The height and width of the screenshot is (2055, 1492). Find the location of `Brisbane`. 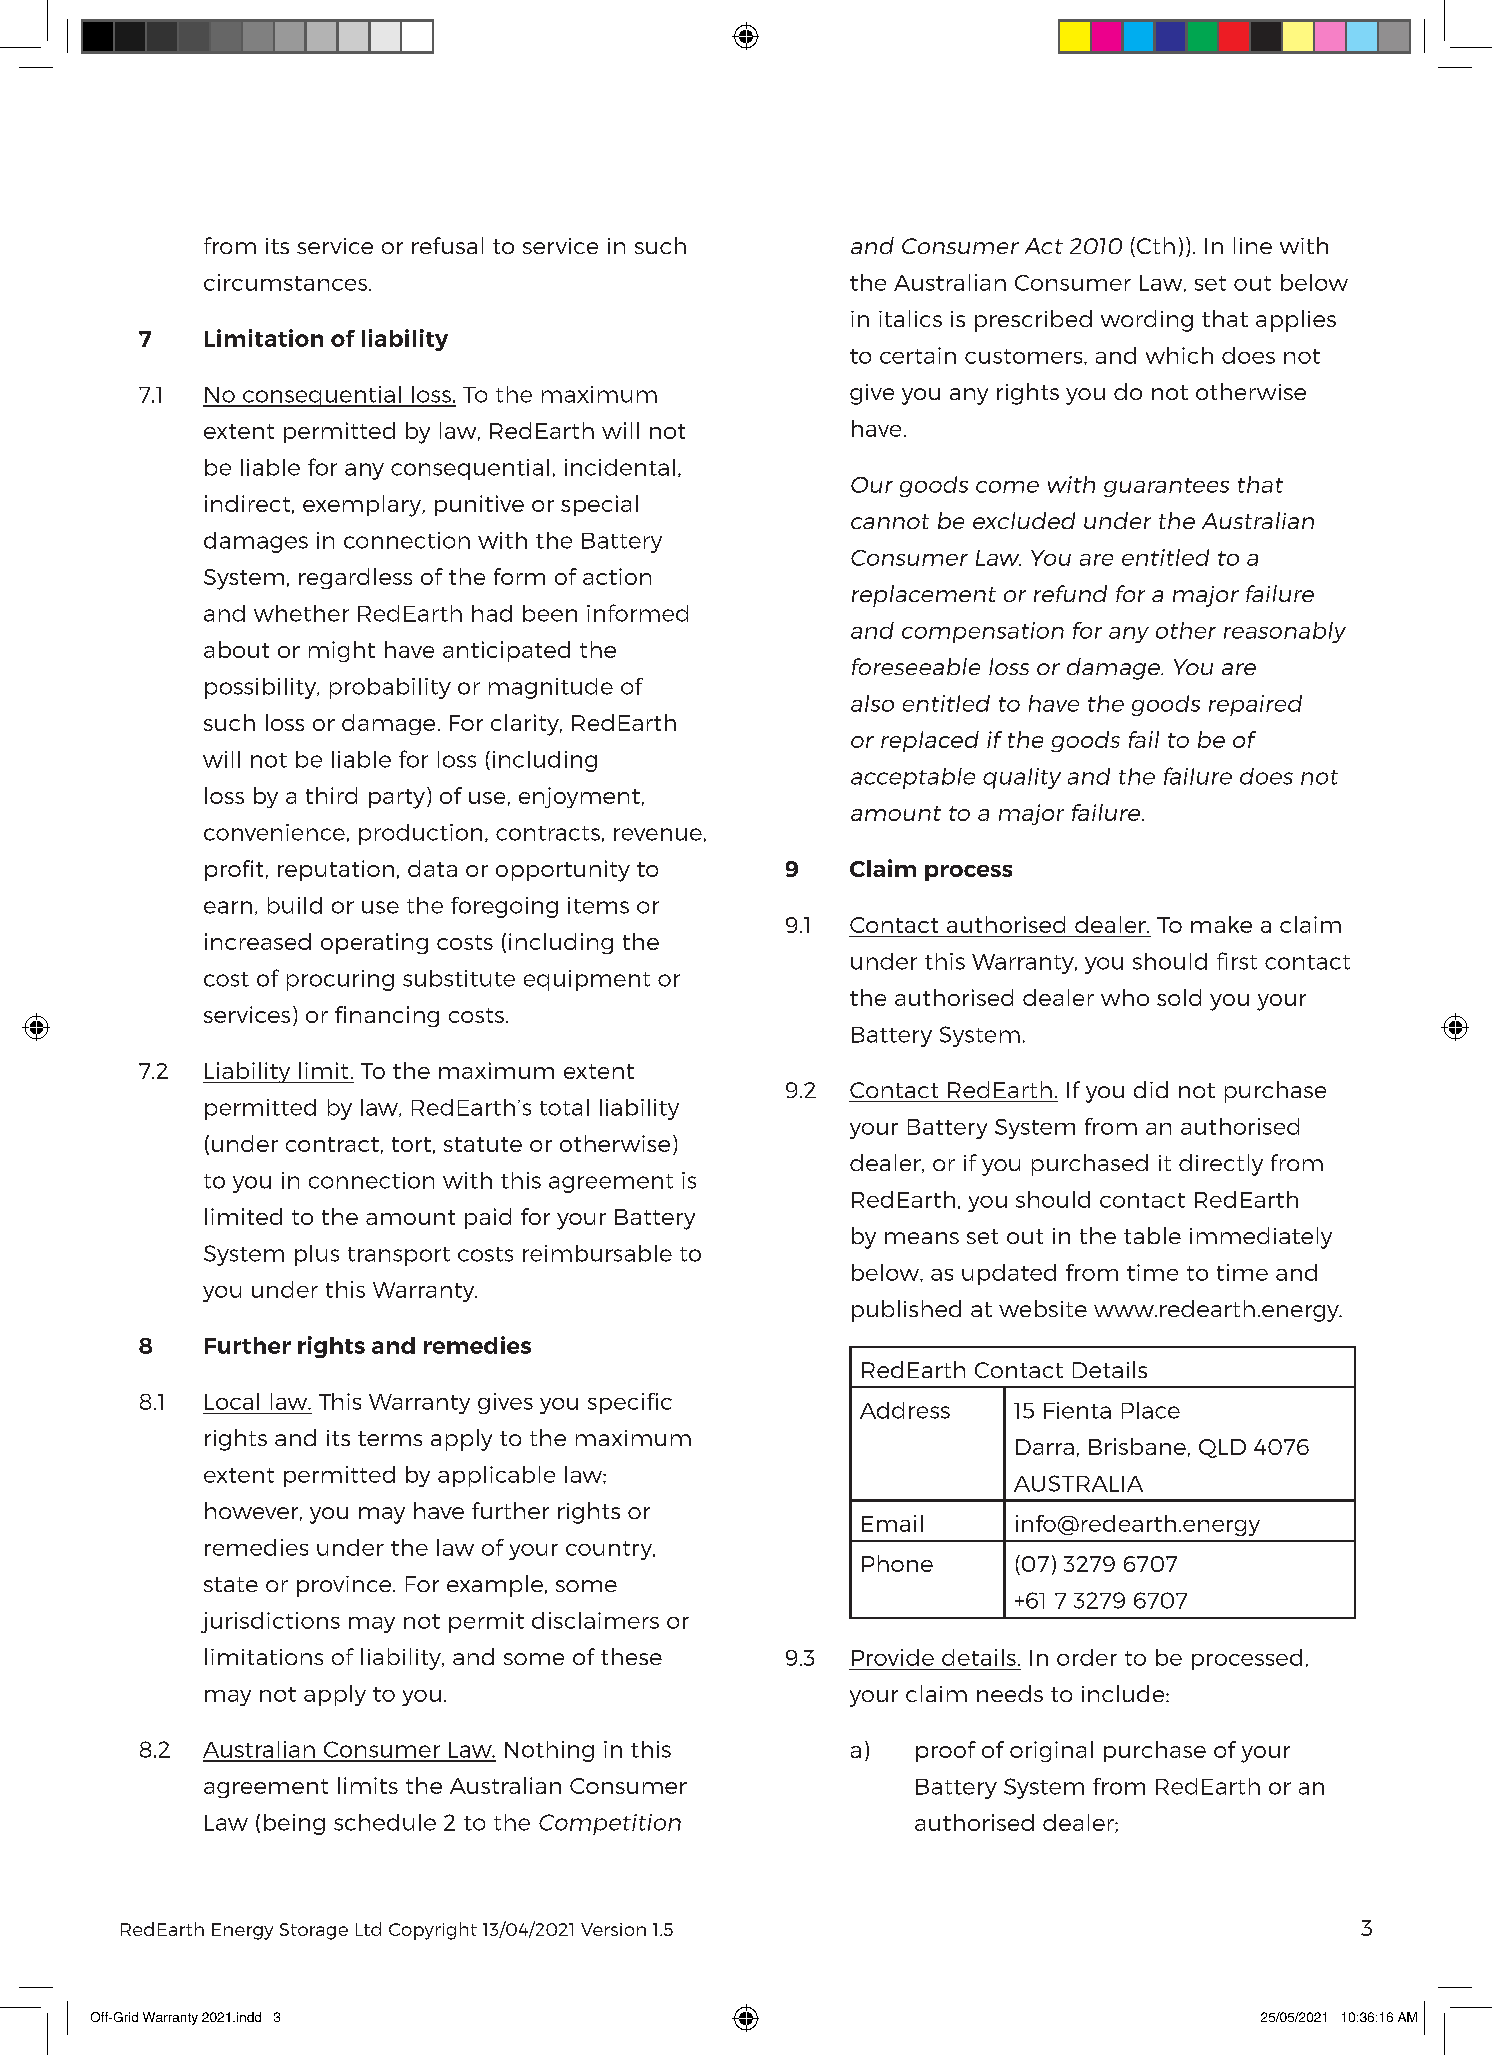

Brisbane is located at coordinates (1137, 1446).
